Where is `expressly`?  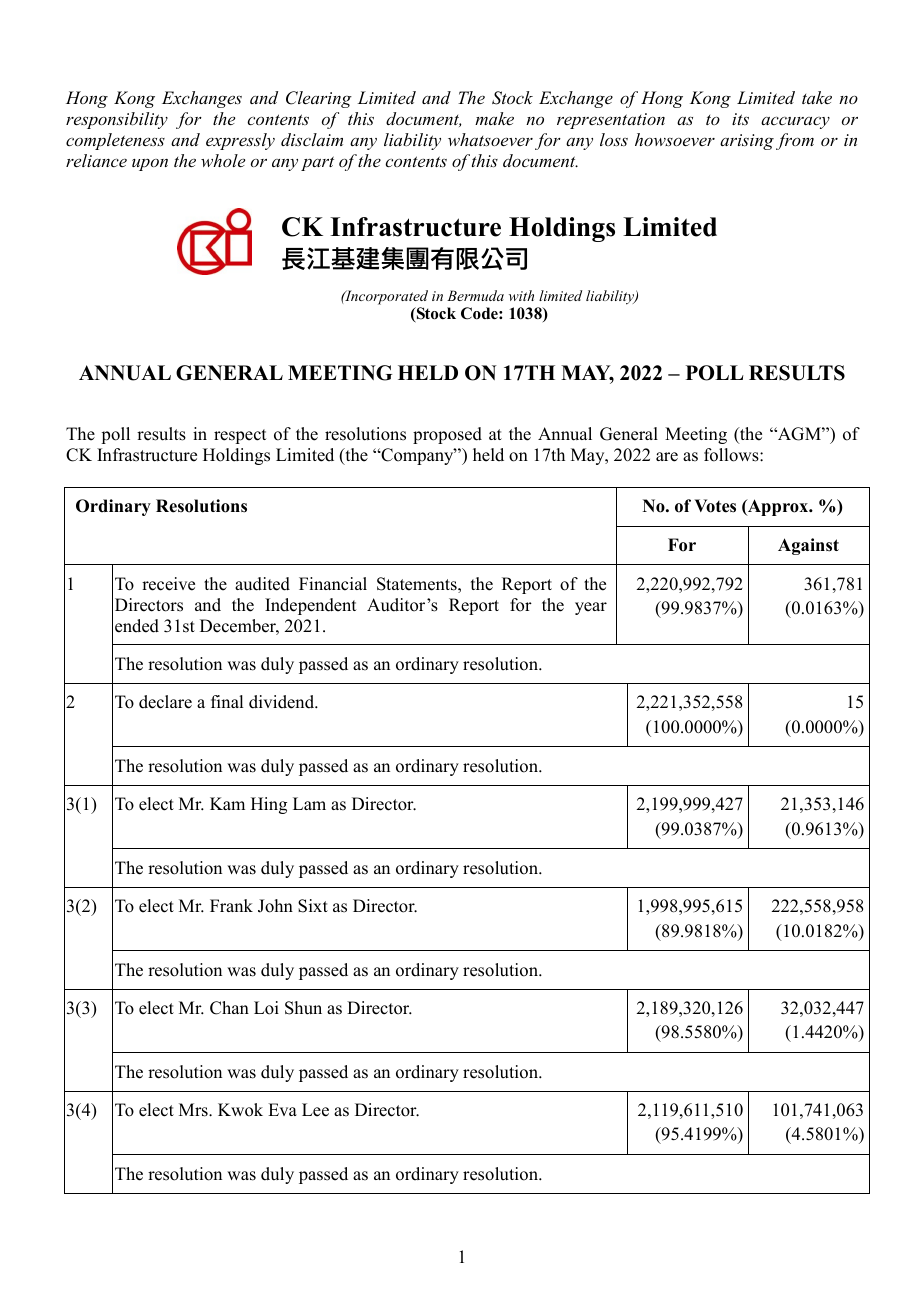
expressly is located at coordinates (240, 141).
